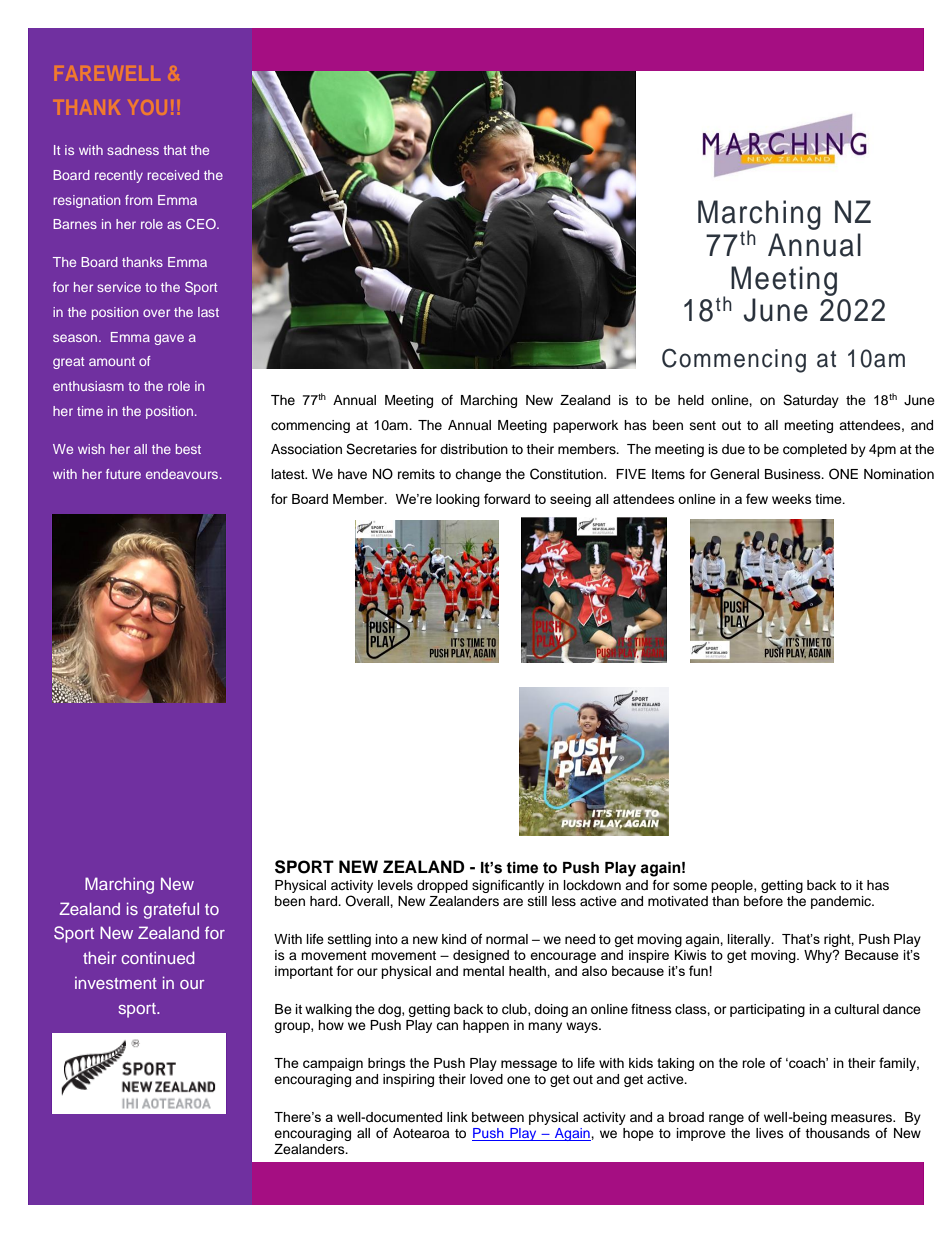 This image has width=952, height=1233. I want to click on grateful, so click(171, 910).
